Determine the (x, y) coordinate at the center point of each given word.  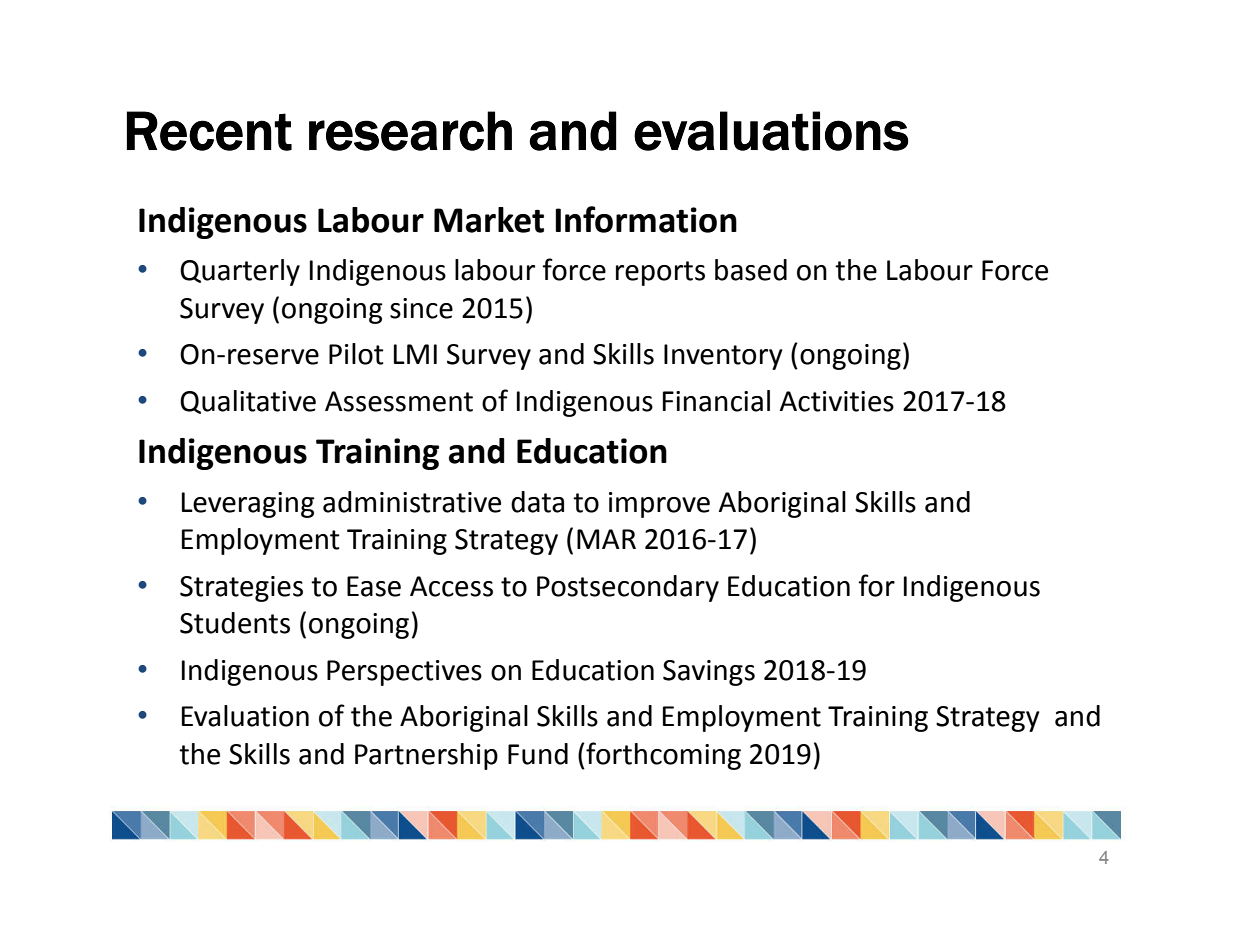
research (410, 131)
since (421, 308)
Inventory (723, 357)
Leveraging (248, 505)
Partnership (426, 756)
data (537, 502)
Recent (209, 131)
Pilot (356, 354)
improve (659, 505)
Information (646, 219)
